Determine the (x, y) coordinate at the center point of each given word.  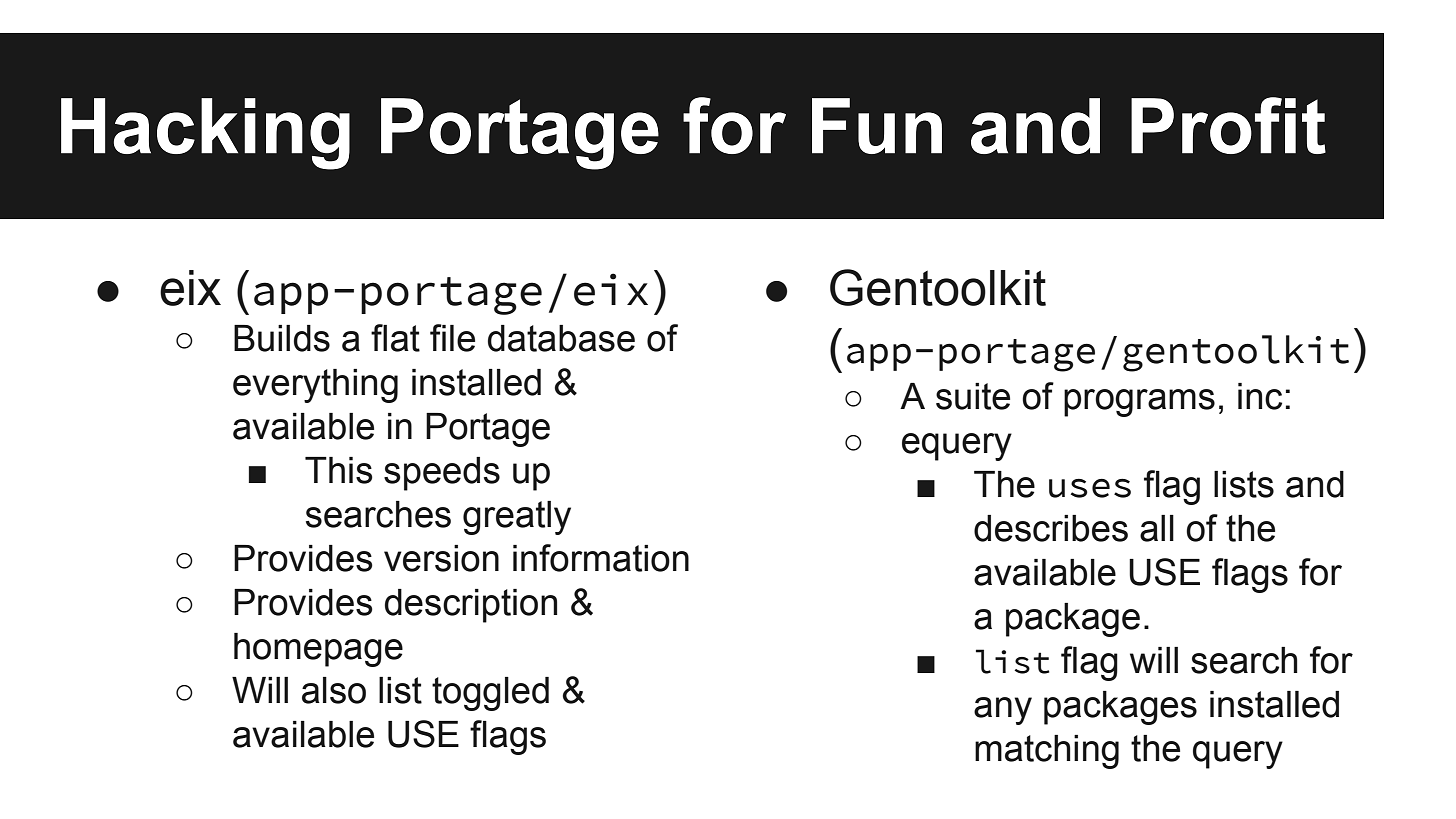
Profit (1228, 125)
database (561, 338)
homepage (318, 650)
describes (1051, 528)
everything (315, 386)
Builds (282, 338)
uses (1090, 488)
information (601, 558)
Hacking (205, 134)
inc (1260, 396)
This (339, 470)
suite (973, 396)
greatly (517, 518)
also (334, 690)
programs (1139, 403)
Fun (877, 126)
